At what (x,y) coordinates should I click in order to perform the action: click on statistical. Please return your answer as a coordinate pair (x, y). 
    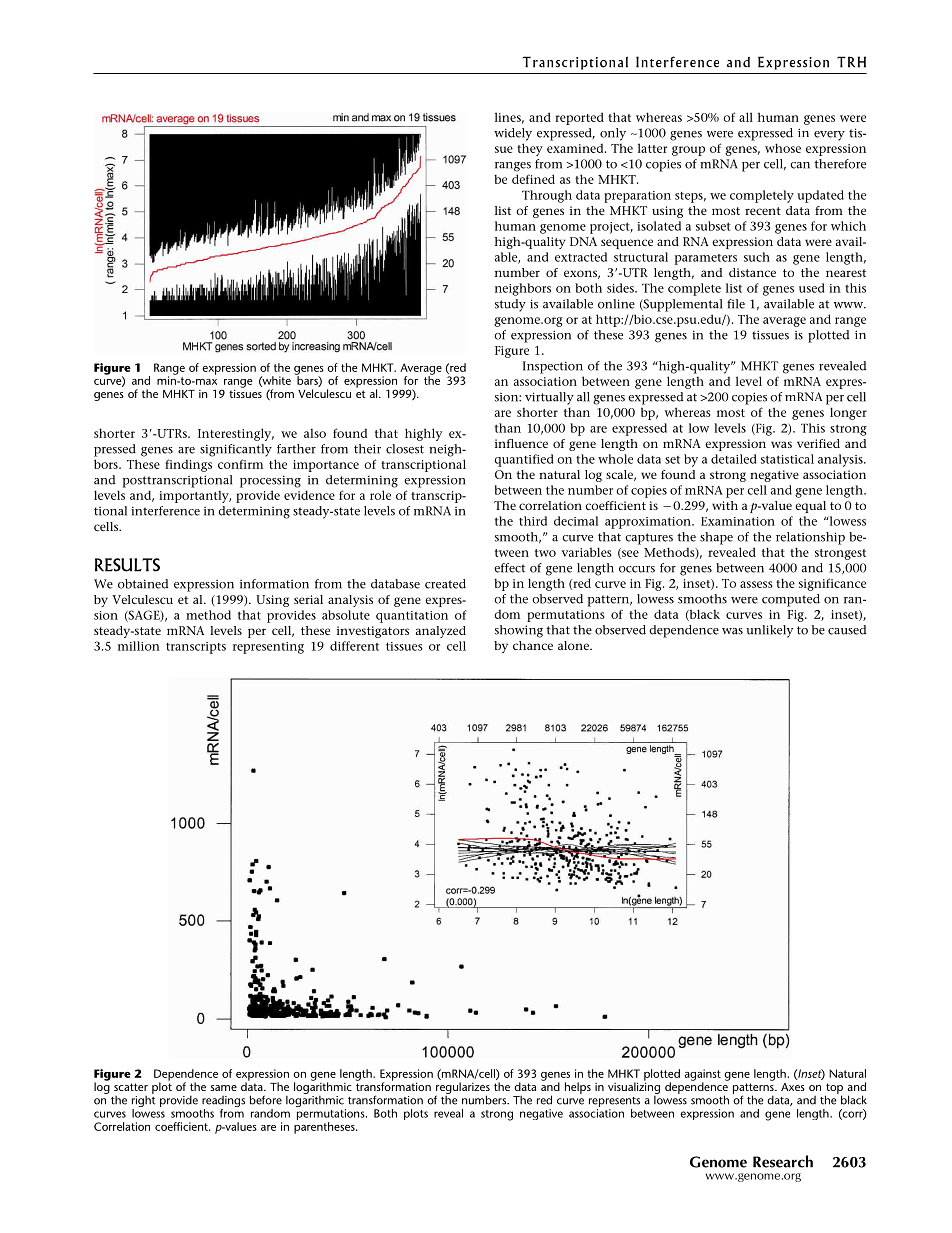
    Looking at the image, I should click on (787, 459).
